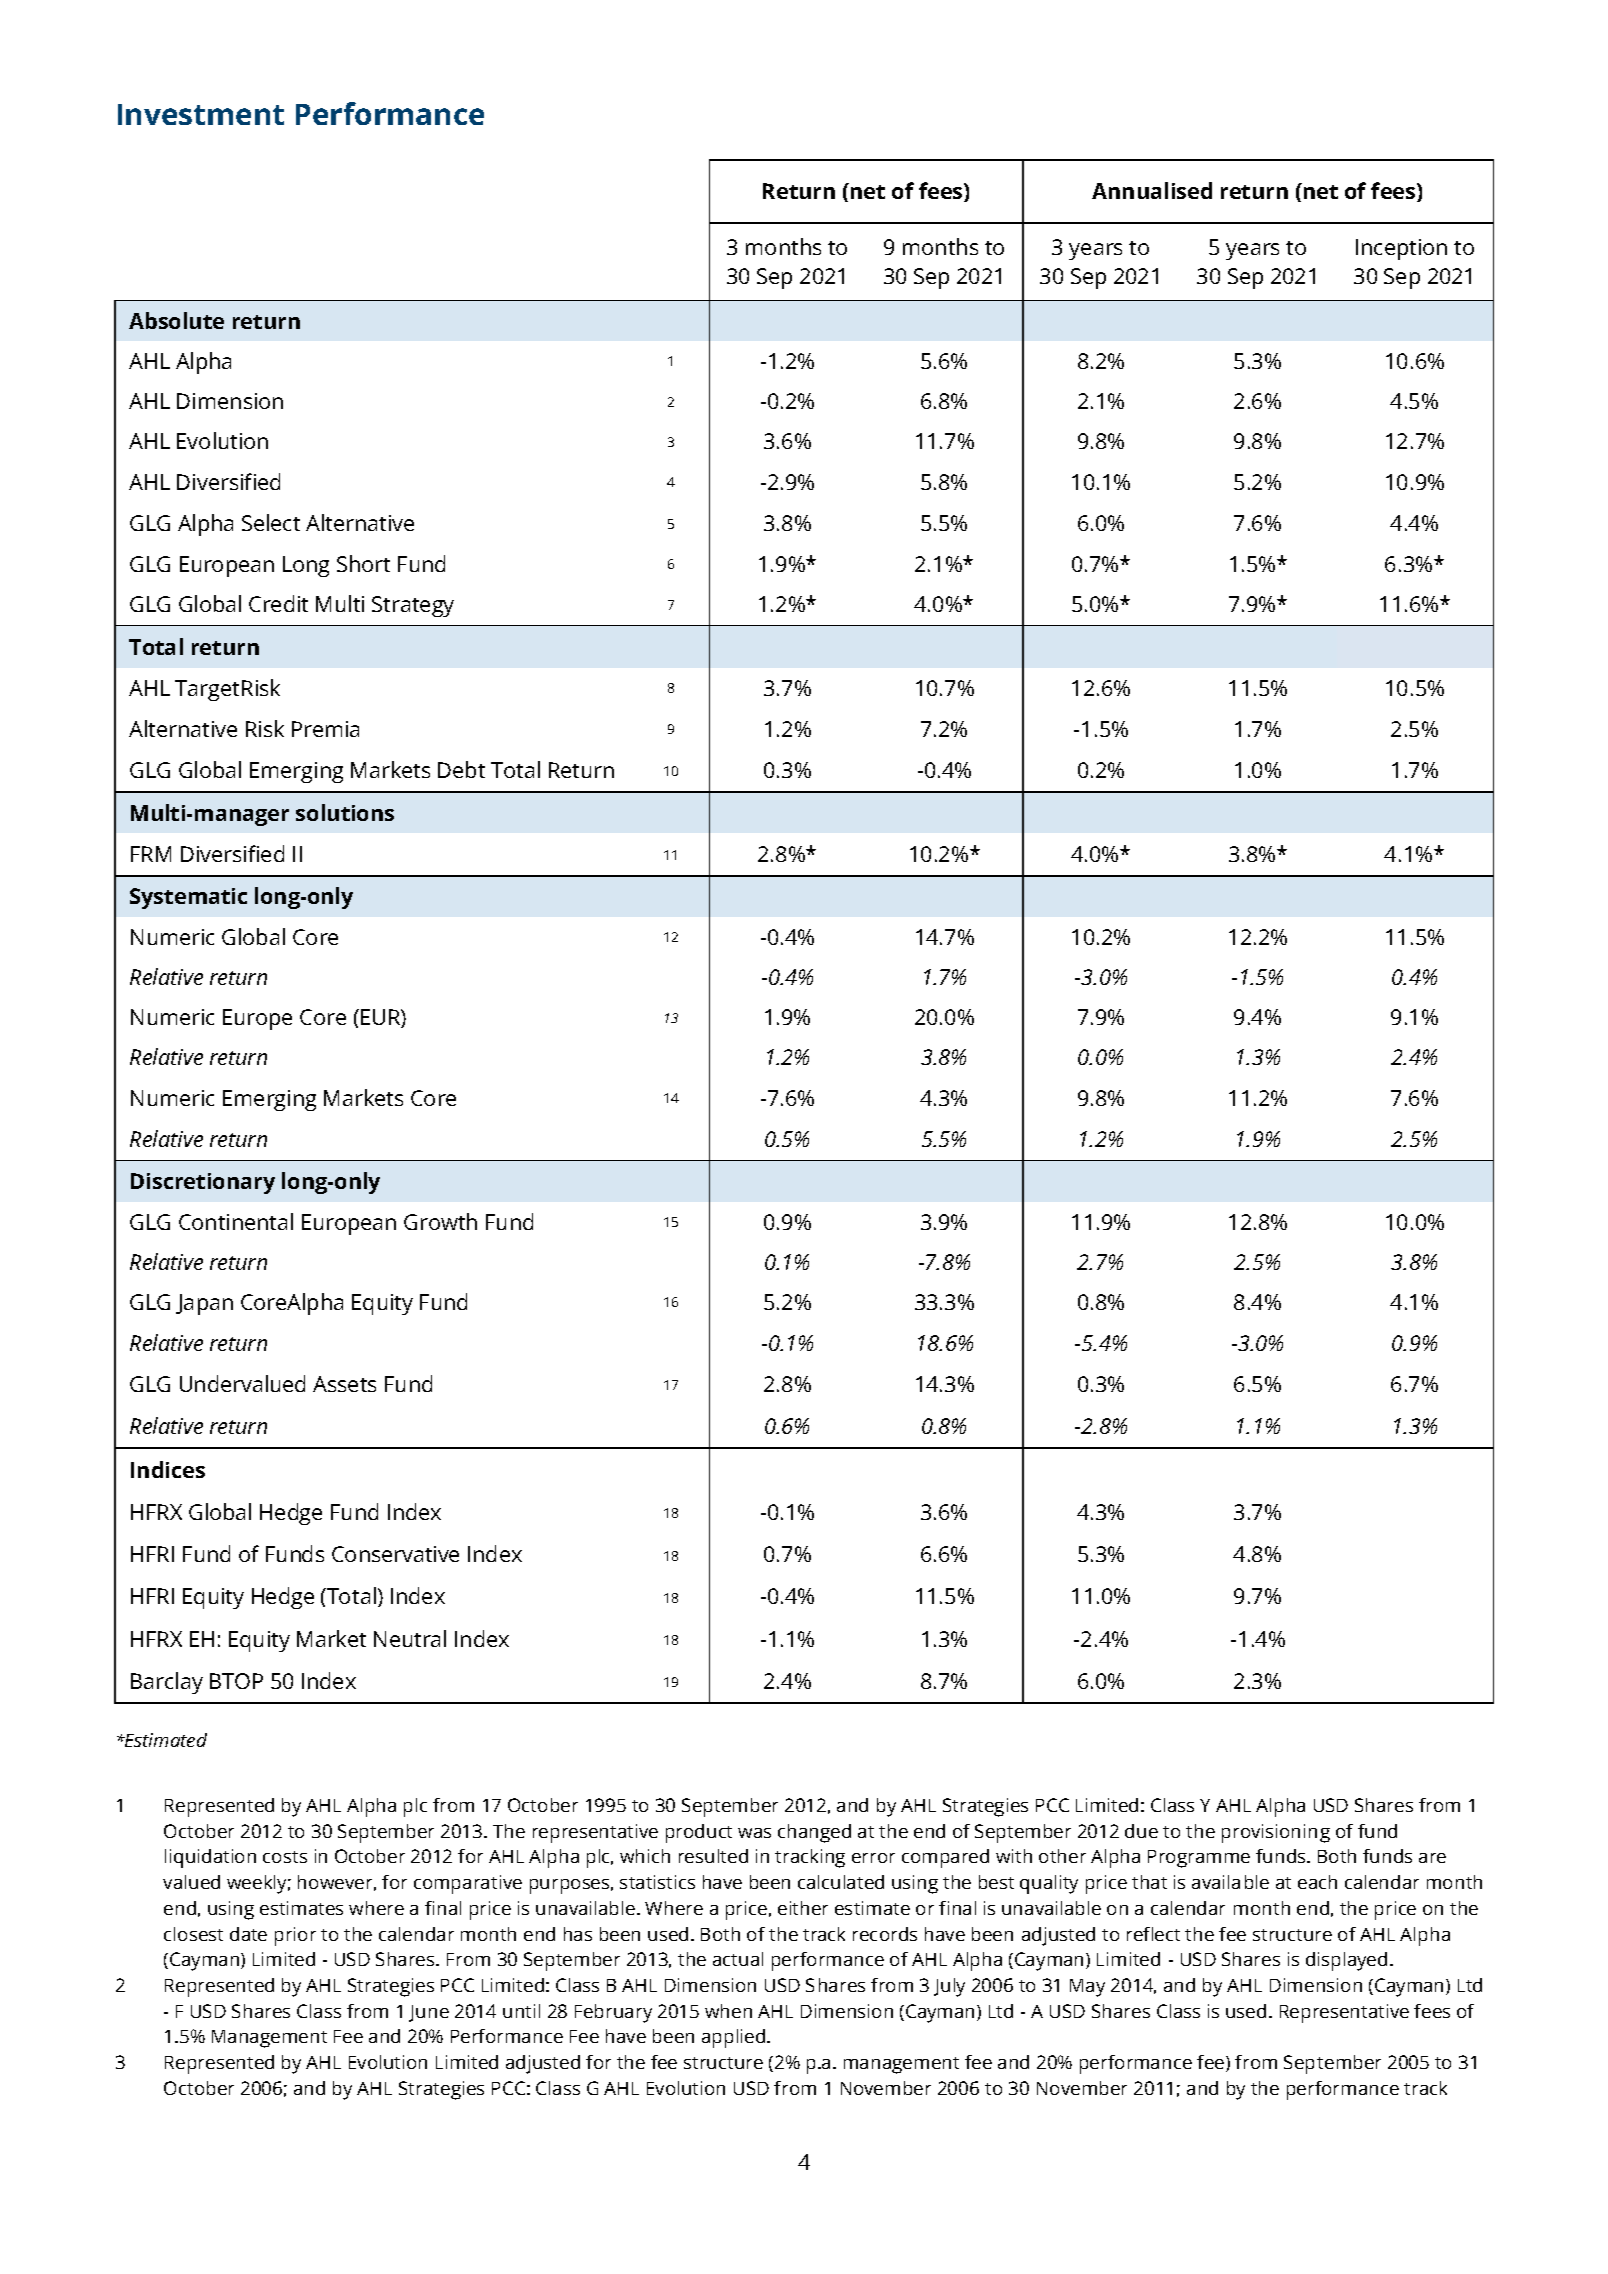 The width and height of the screenshot is (1608, 2274). Describe the element at coordinates (395, 1554) in the screenshot. I see `Conservative` at that location.
